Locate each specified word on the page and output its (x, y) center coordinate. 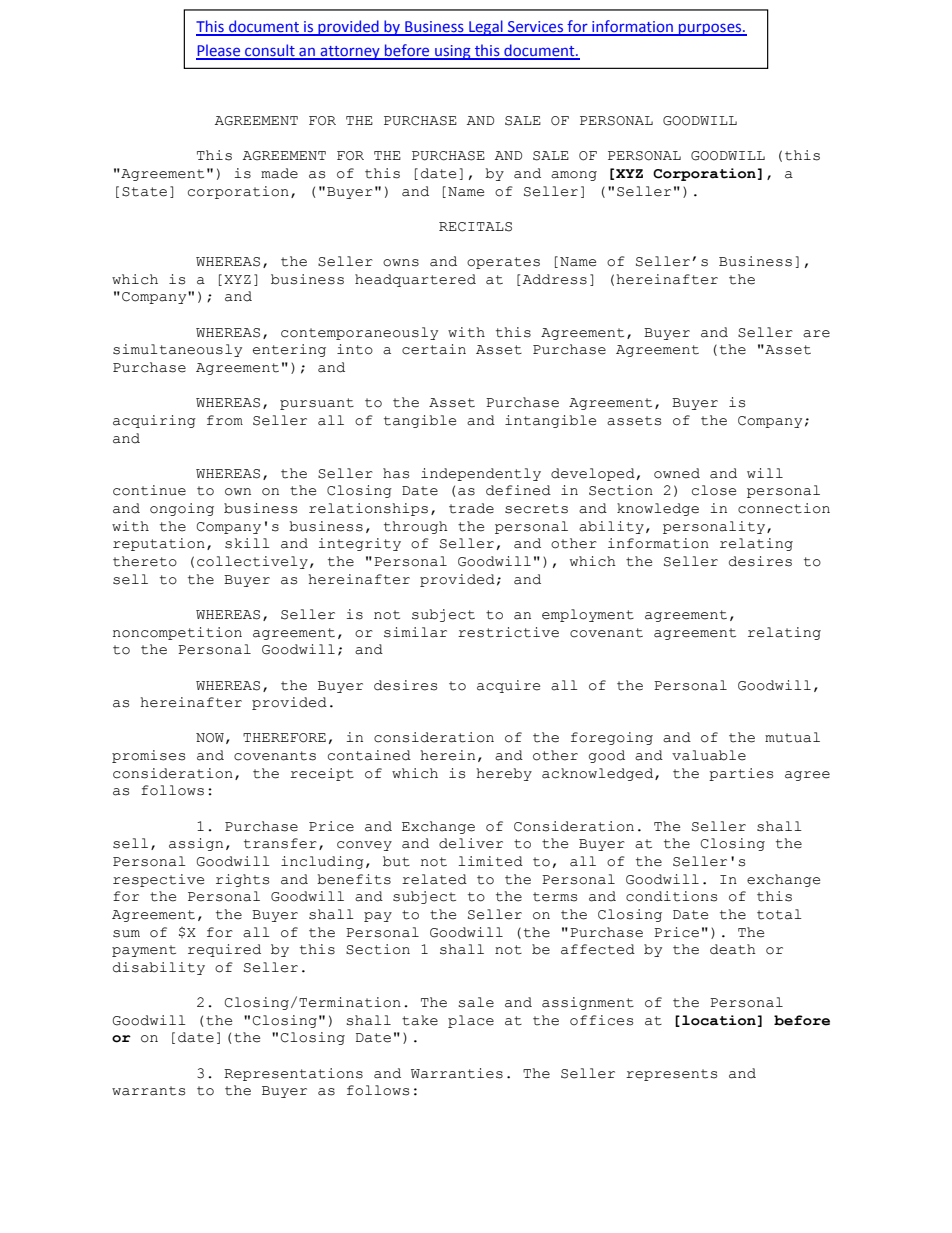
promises (148, 756)
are (816, 334)
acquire (508, 686)
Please (219, 51)
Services (535, 28)
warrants (148, 1091)
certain (434, 349)
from (225, 420)
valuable (709, 755)
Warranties (457, 1073)
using (453, 52)
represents (671, 1075)
